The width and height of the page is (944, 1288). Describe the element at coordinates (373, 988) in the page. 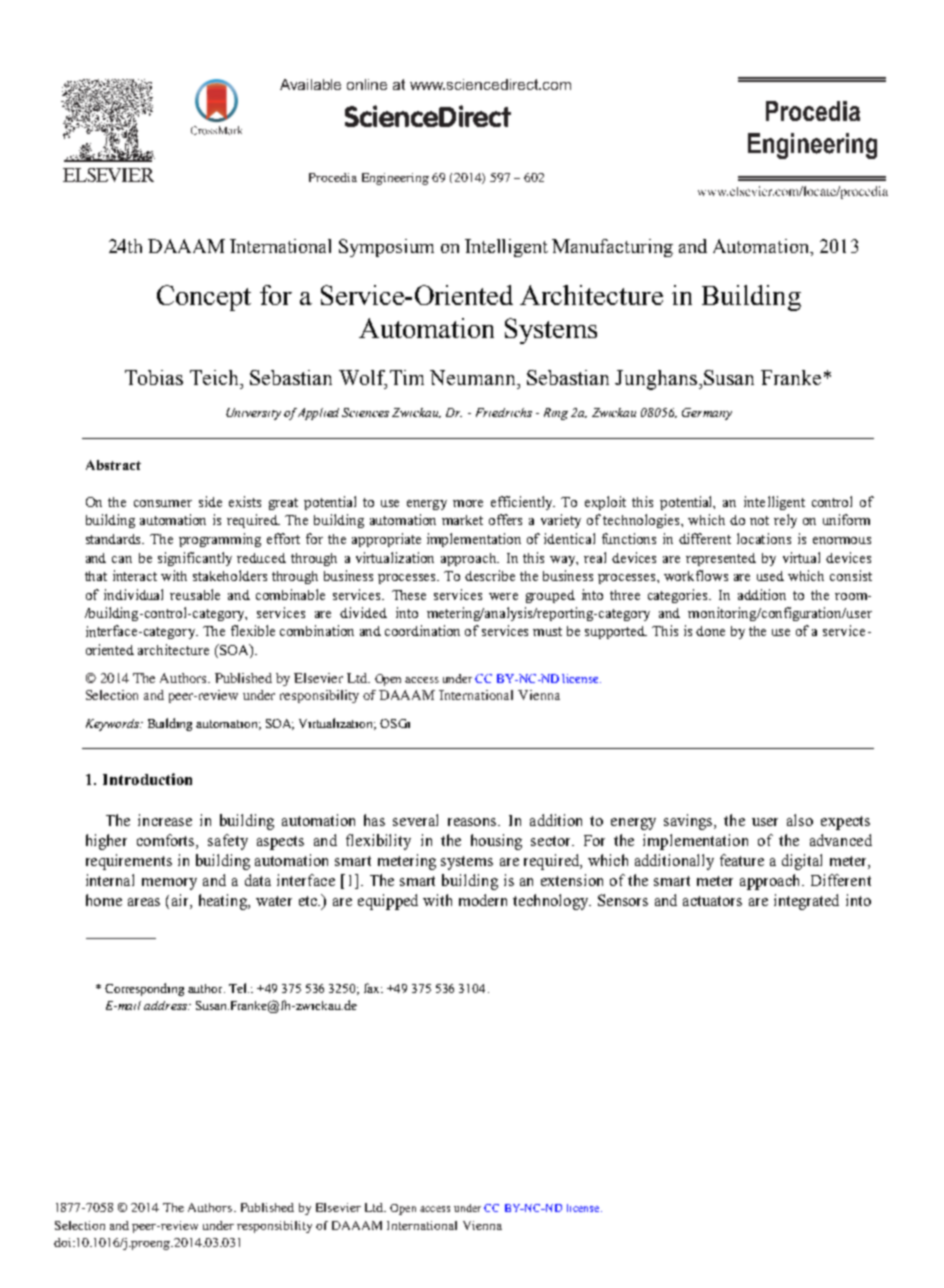

I see `fax` at that location.
